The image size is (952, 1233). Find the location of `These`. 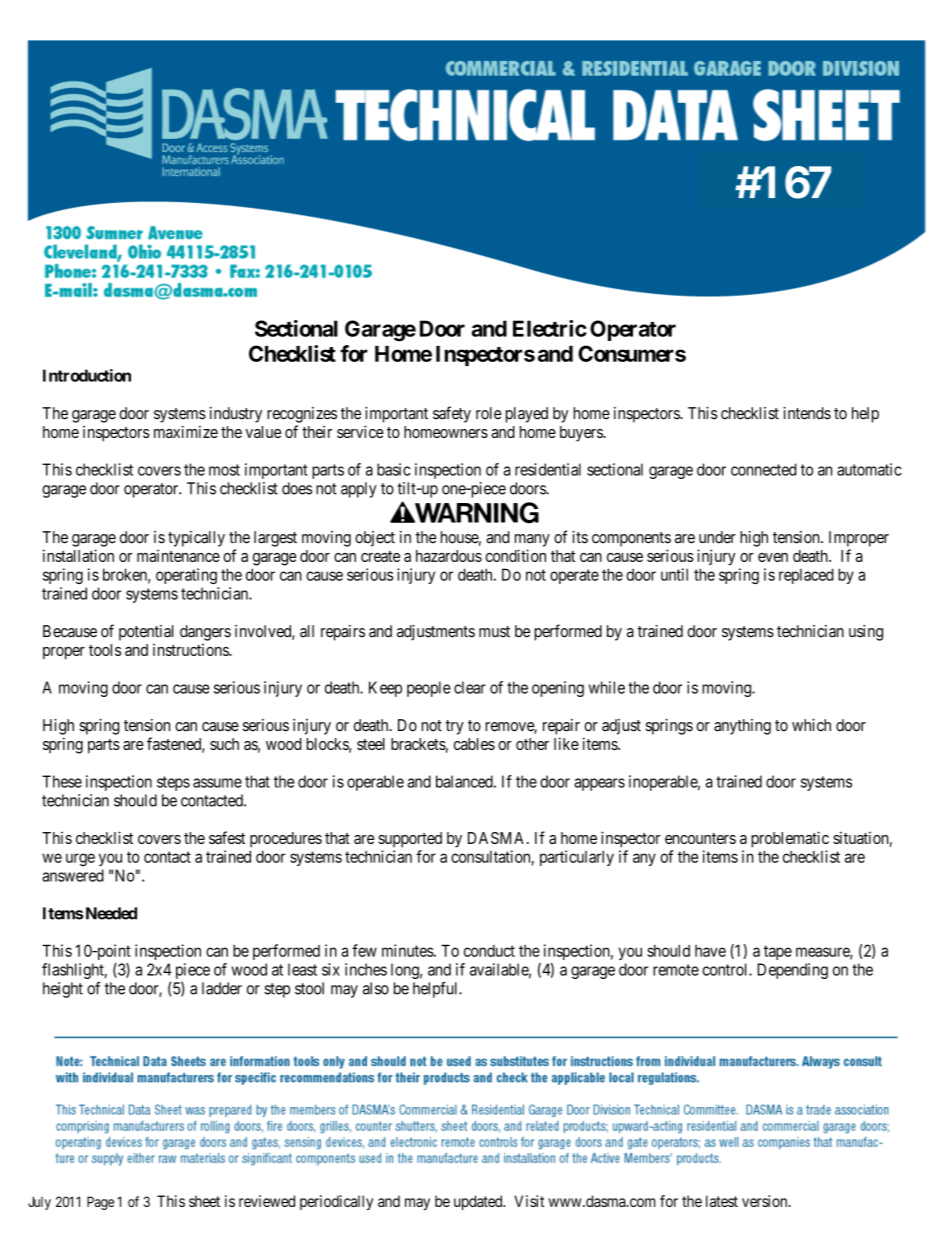

These is located at coordinates (62, 781).
